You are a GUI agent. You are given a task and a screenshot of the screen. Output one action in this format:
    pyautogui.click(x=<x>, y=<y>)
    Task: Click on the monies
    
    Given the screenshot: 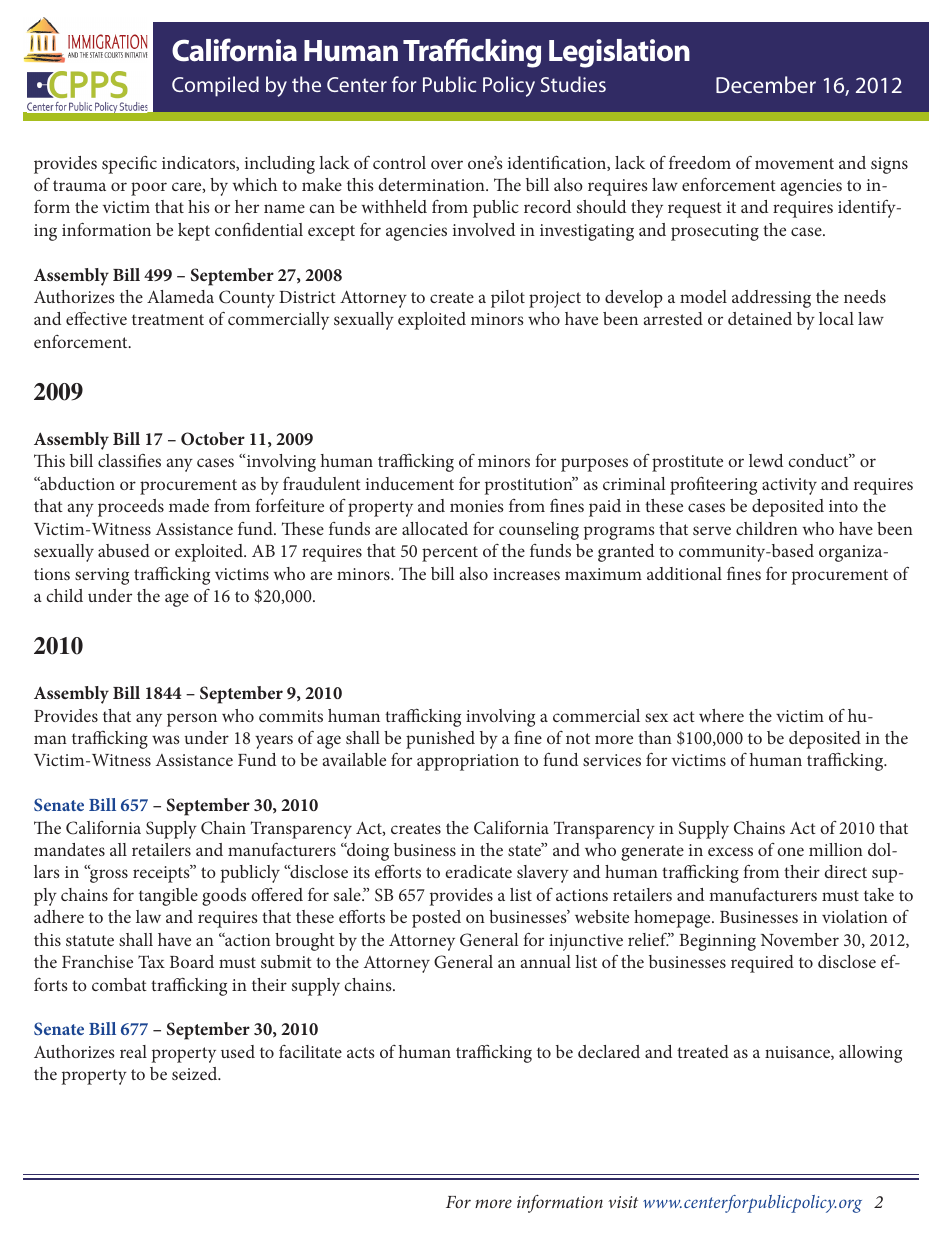 What is the action you would take?
    pyautogui.click(x=477, y=506)
